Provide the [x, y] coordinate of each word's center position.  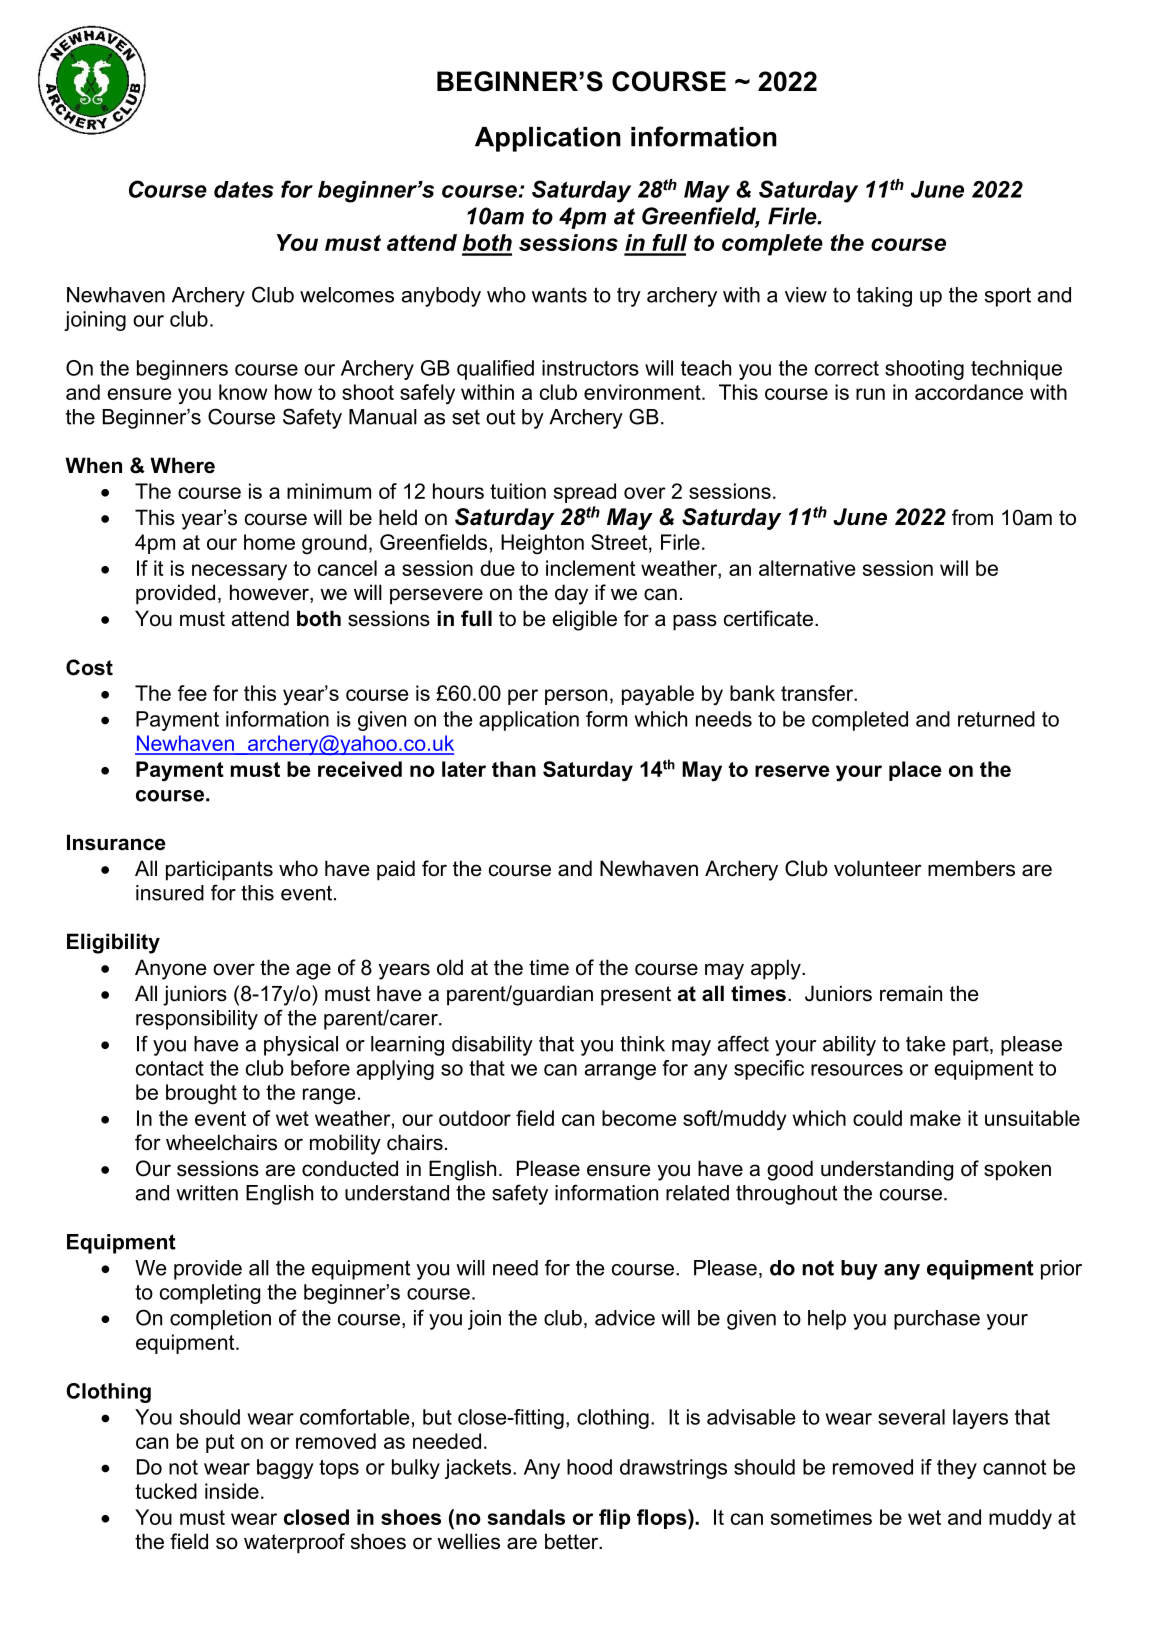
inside [232, 1491]
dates [243, 189]
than [514, 769]
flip [615, 1519]
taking [884, 297]
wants [559, 295]
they [957, 1469]
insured [170, 893]
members [971, 868]
